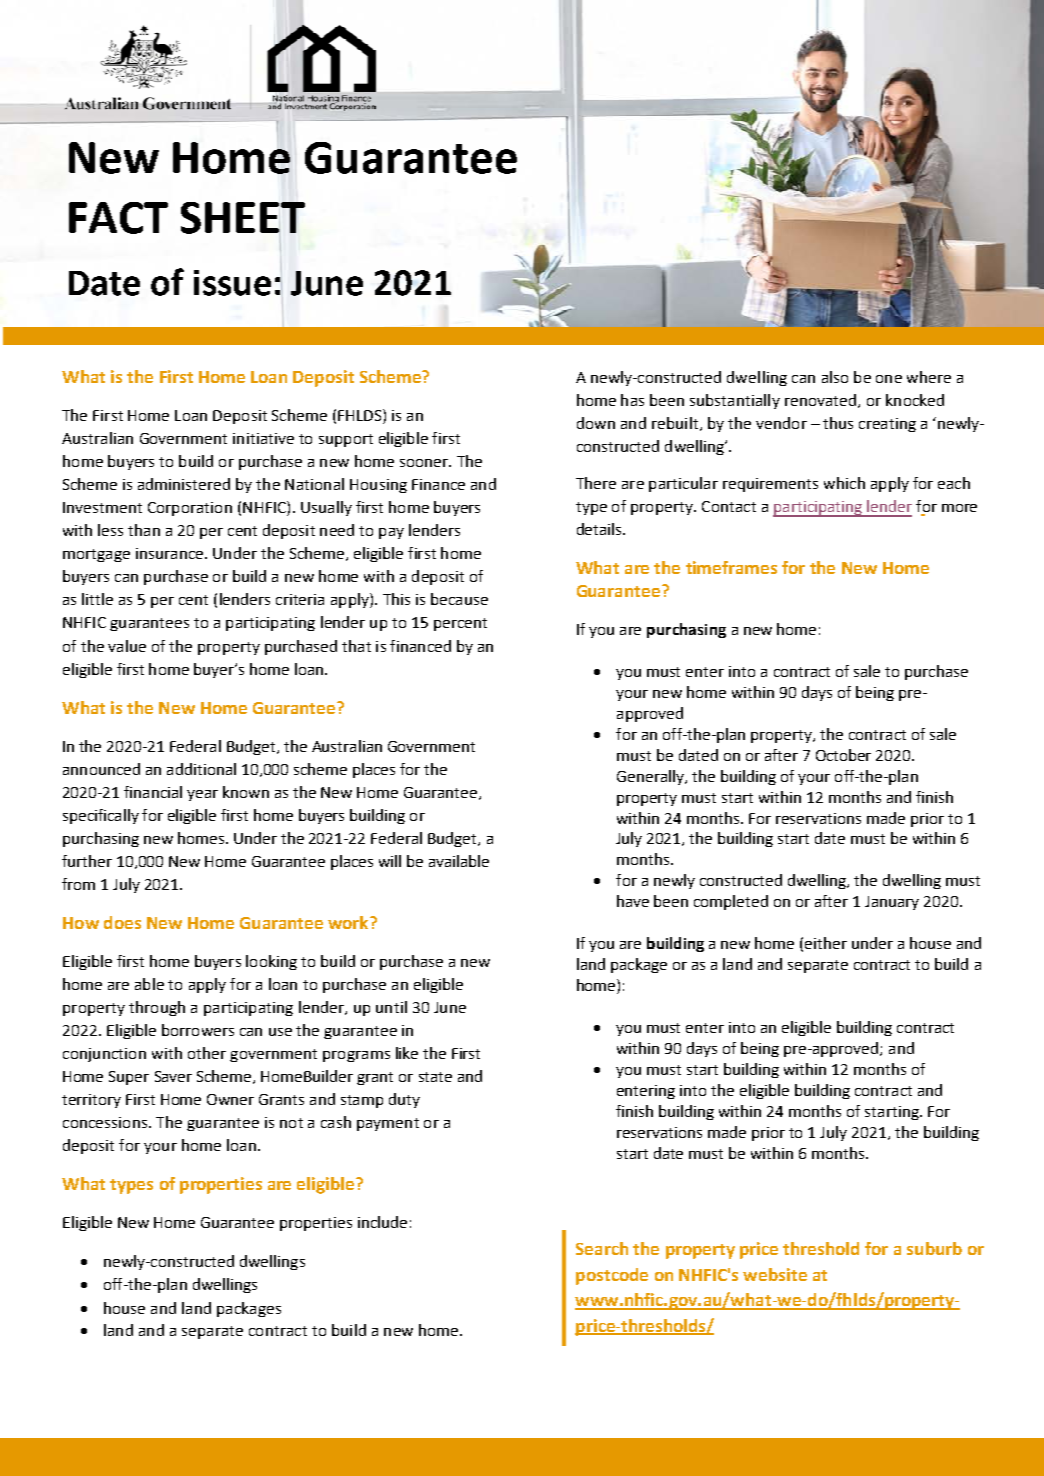 The image size is (1044, 1476). I want to click on There, so click(596, 483).
